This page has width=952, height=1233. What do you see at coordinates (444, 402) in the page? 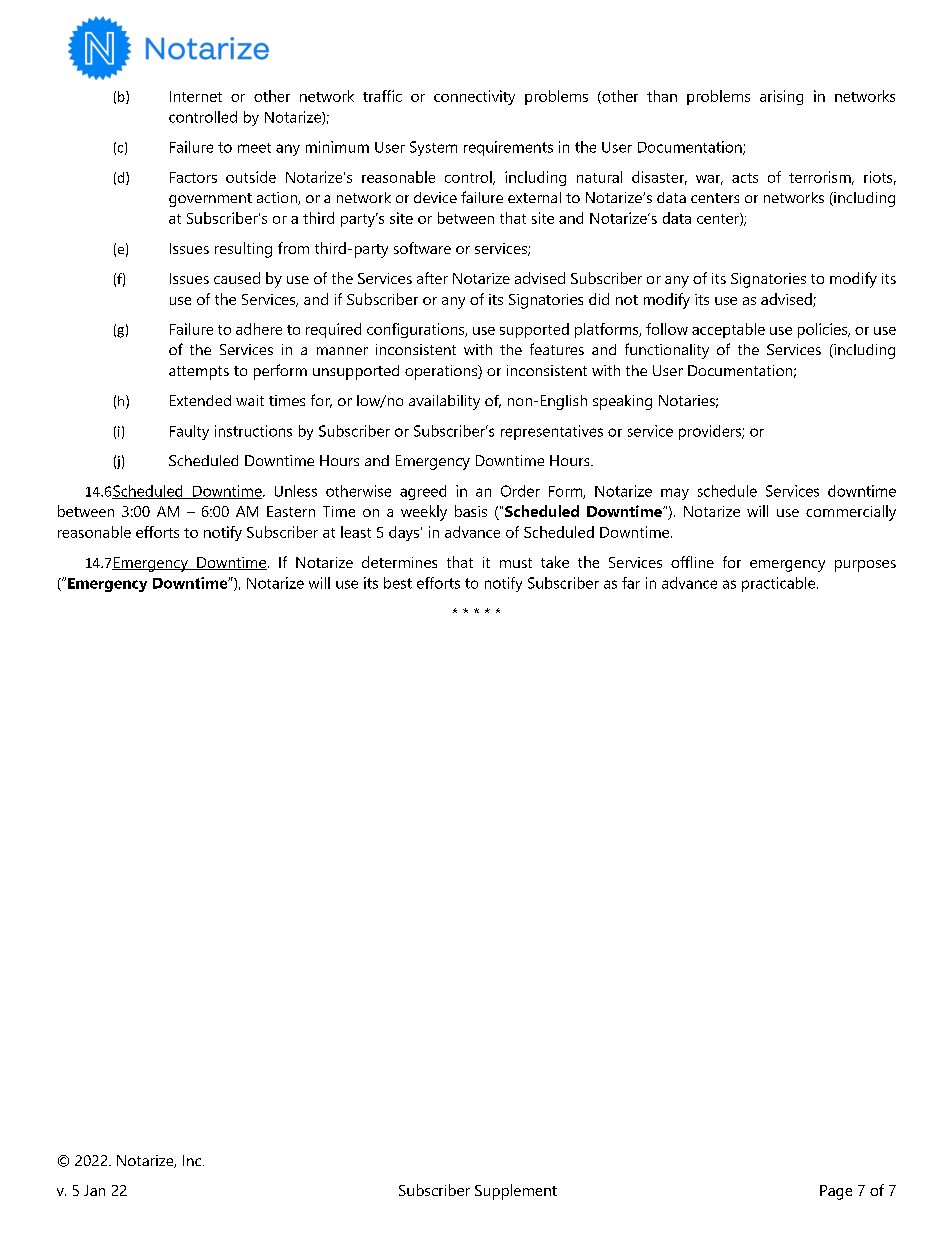
I see `availability` at bounding box center [444, 402].
